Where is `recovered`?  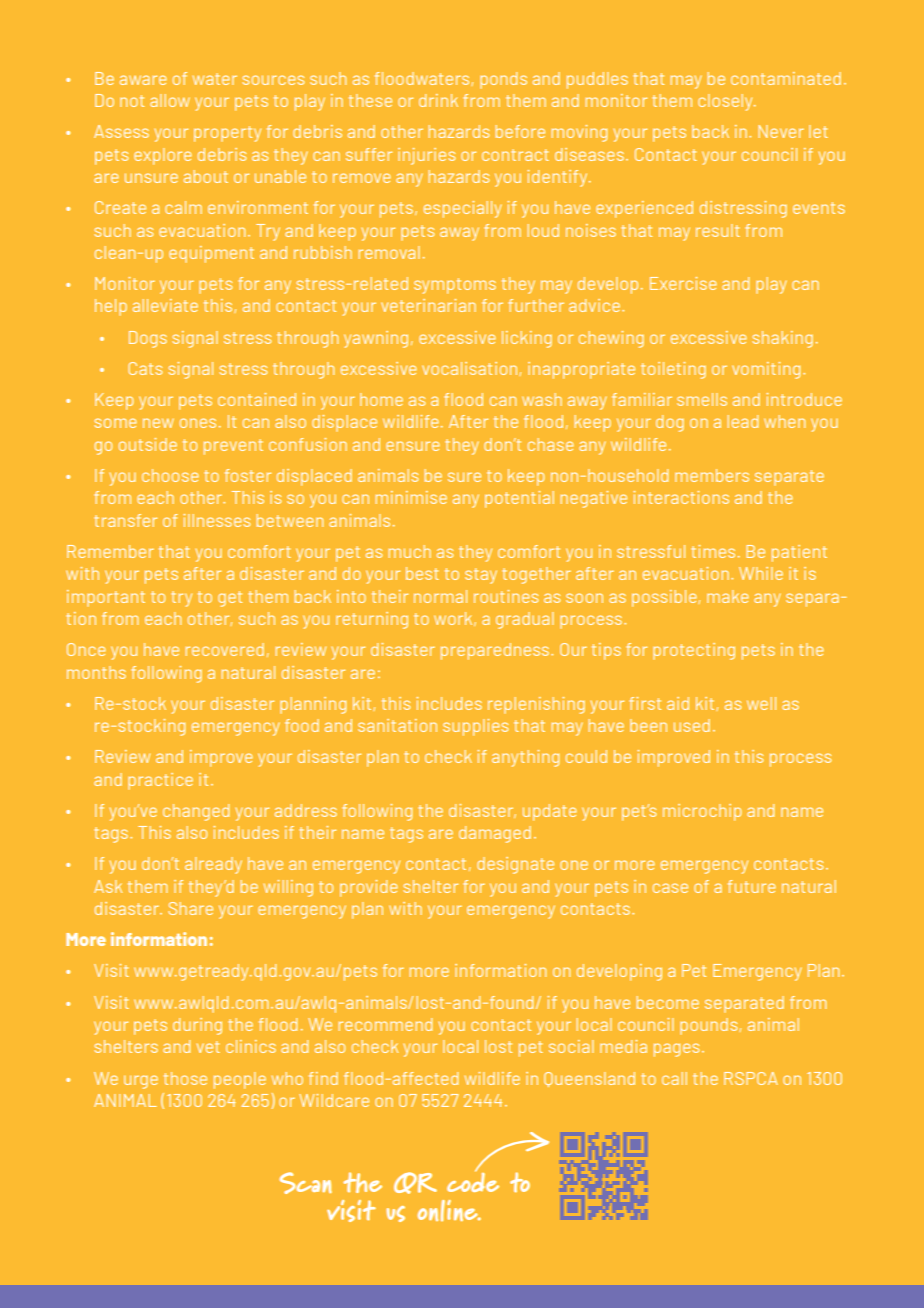
recovered is located at coordinates (225, 649).
